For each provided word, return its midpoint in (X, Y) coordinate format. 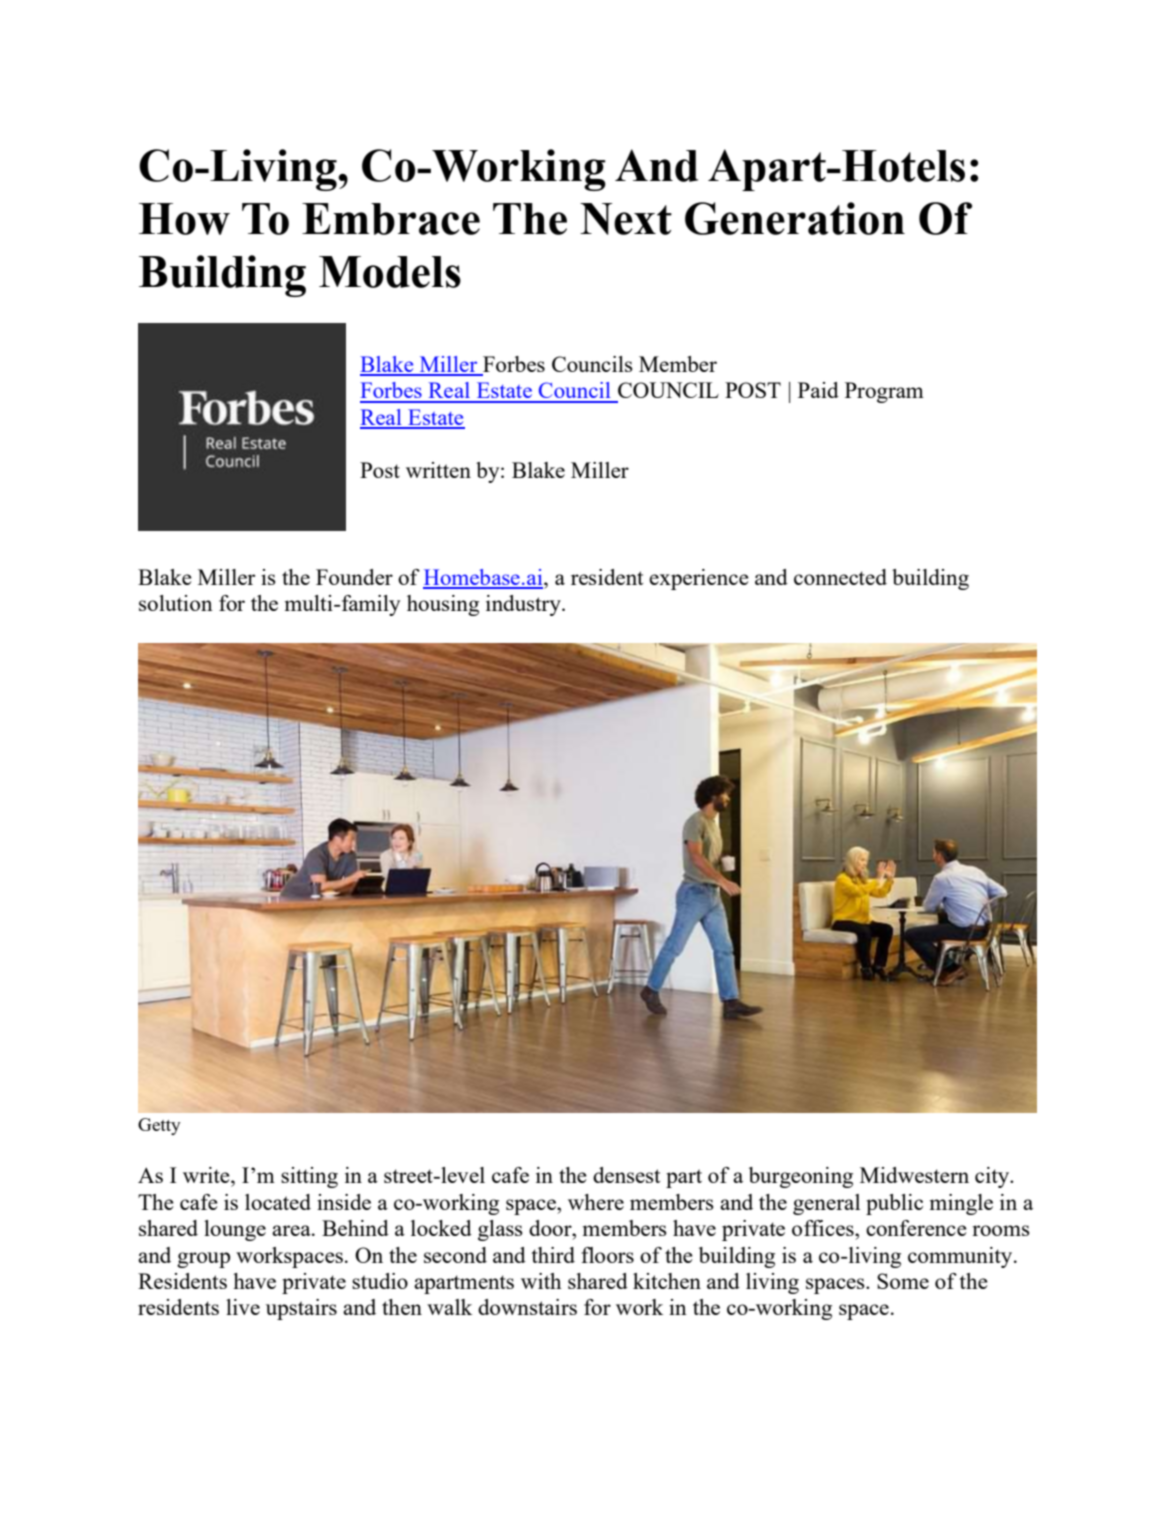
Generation (795, 218)
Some (903, 1281)
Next (626, 219)
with (541, 1281)
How (184, 219)
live (243, 1307)
